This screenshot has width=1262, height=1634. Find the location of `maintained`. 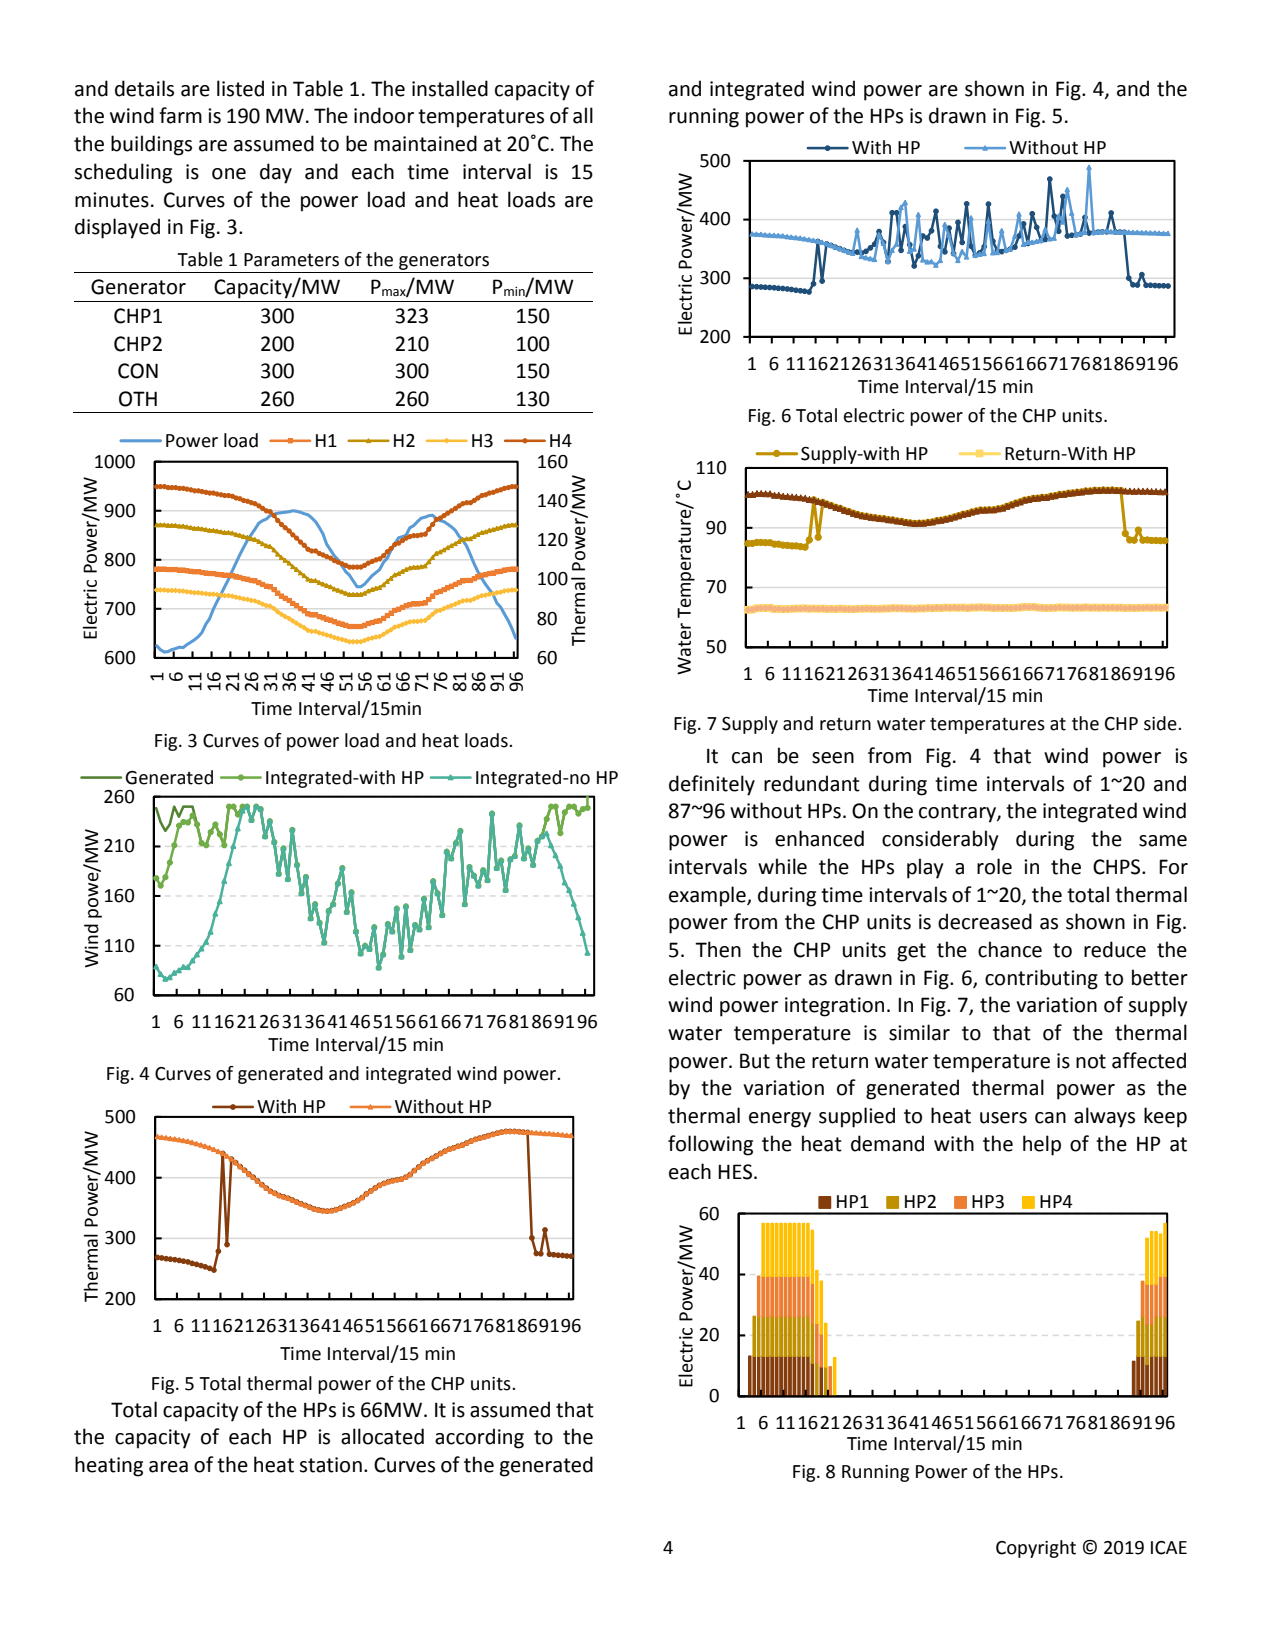

maintained is located at coordinates (425, 143).
